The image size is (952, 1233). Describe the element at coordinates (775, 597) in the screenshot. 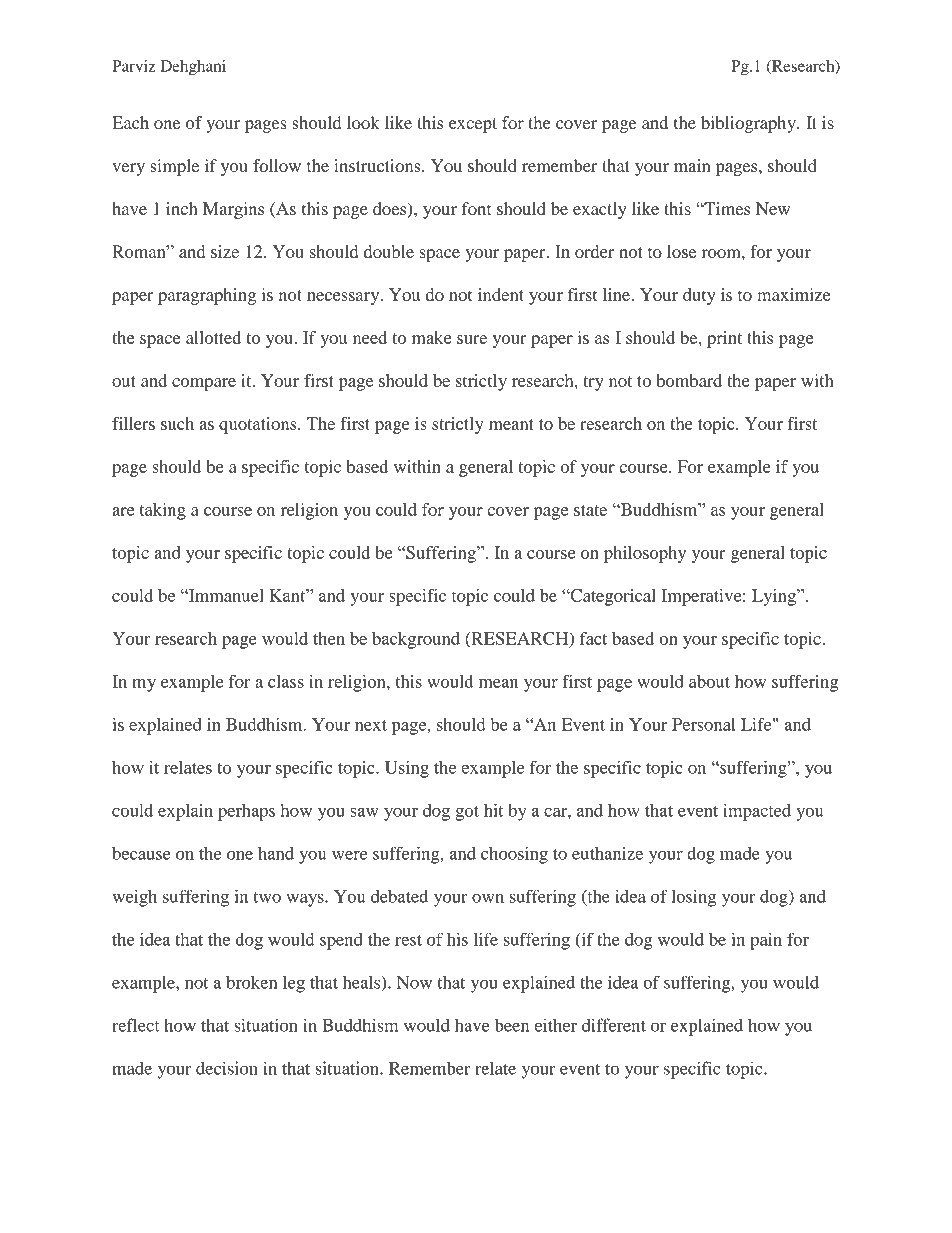

I see `Lying` at that location.
